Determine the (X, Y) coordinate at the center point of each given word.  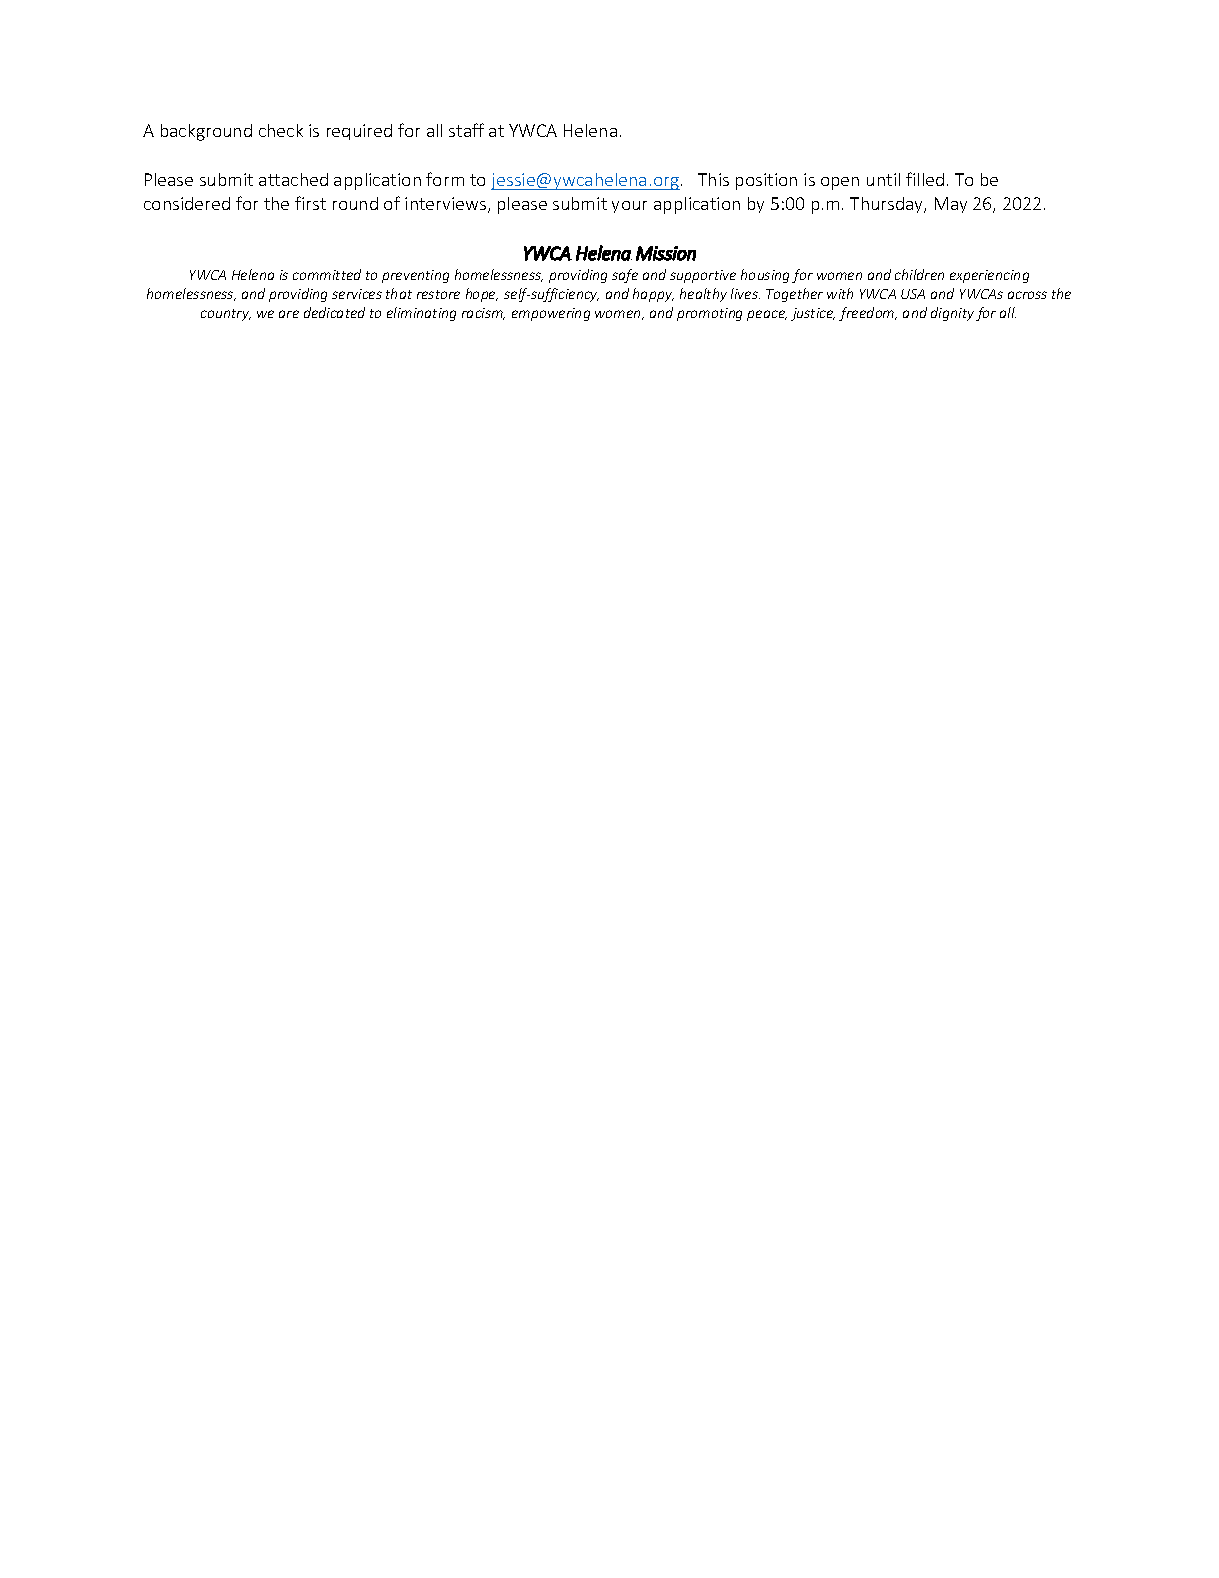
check (281, 130)
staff (466, 130)
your (629, 207)
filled (925, 179)
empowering (551, 314)
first (310, 203)
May (951, 205)
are (289, 314)
